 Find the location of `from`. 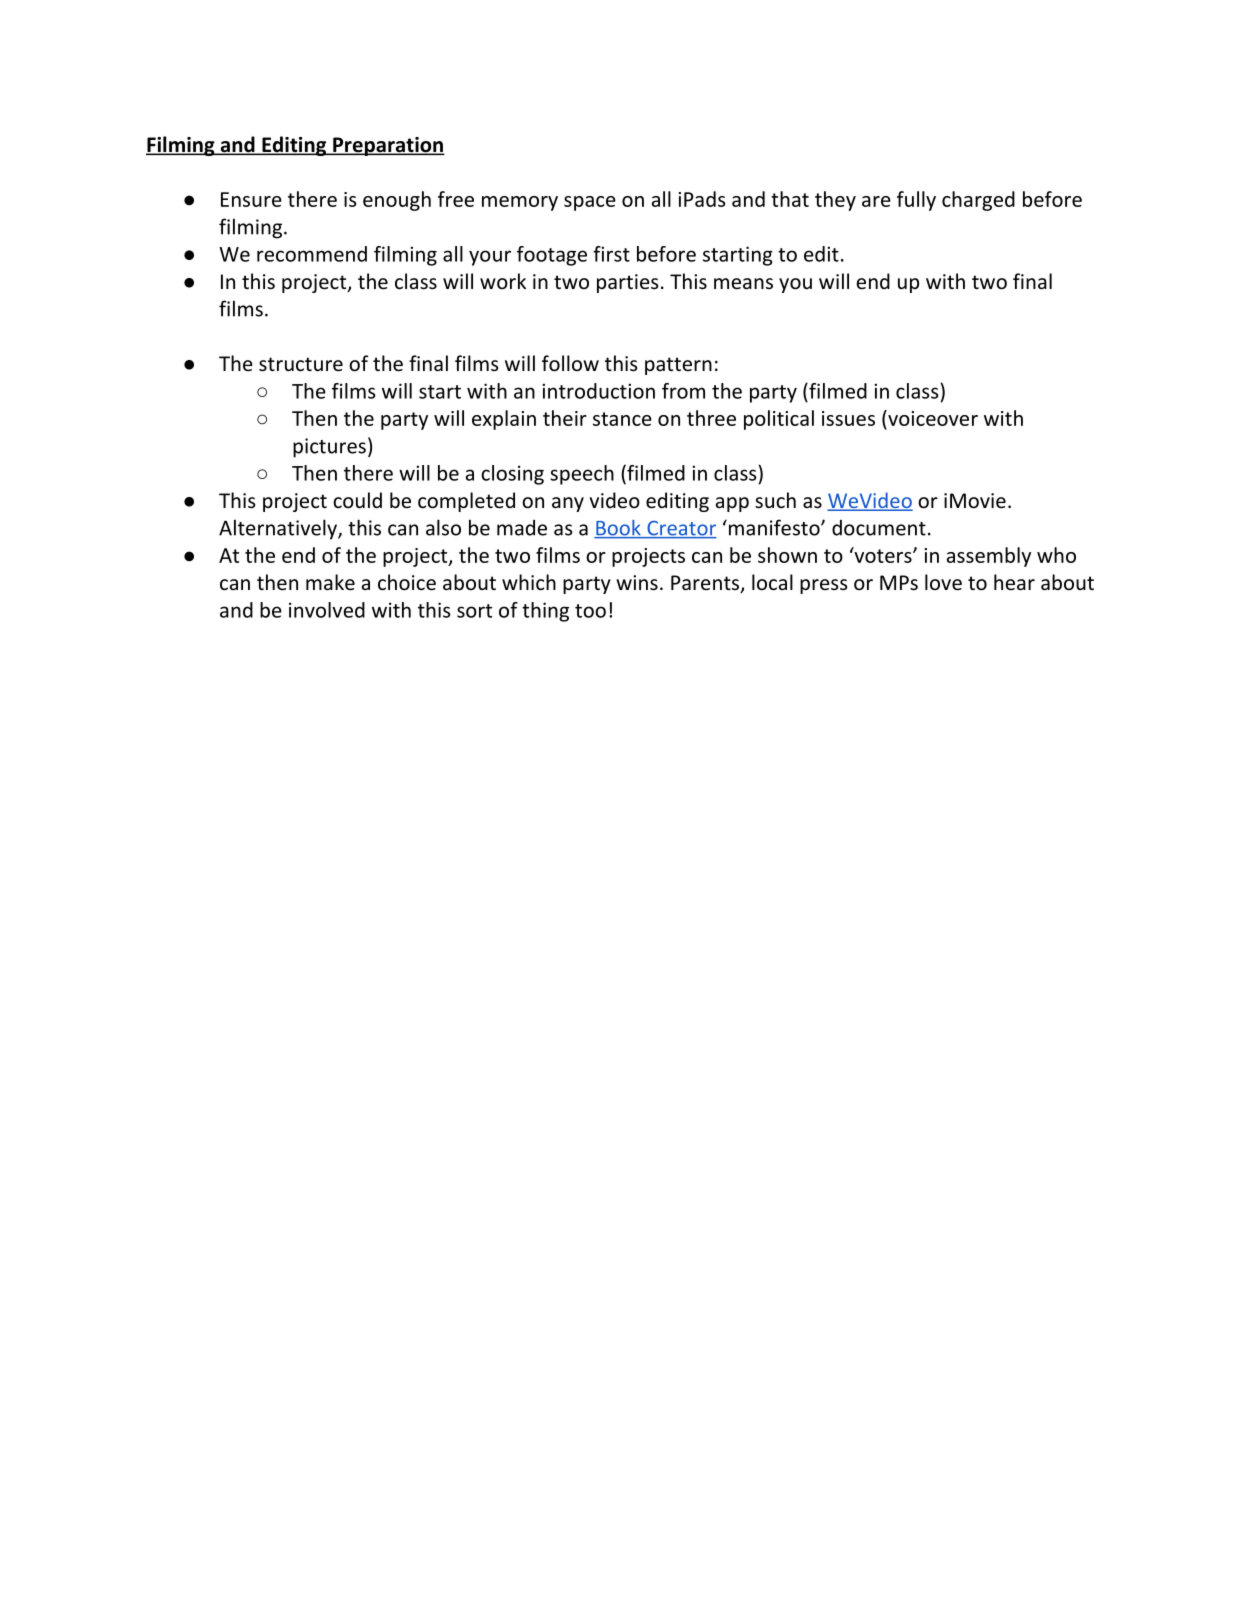

from is located at coordinates (683, 391).
